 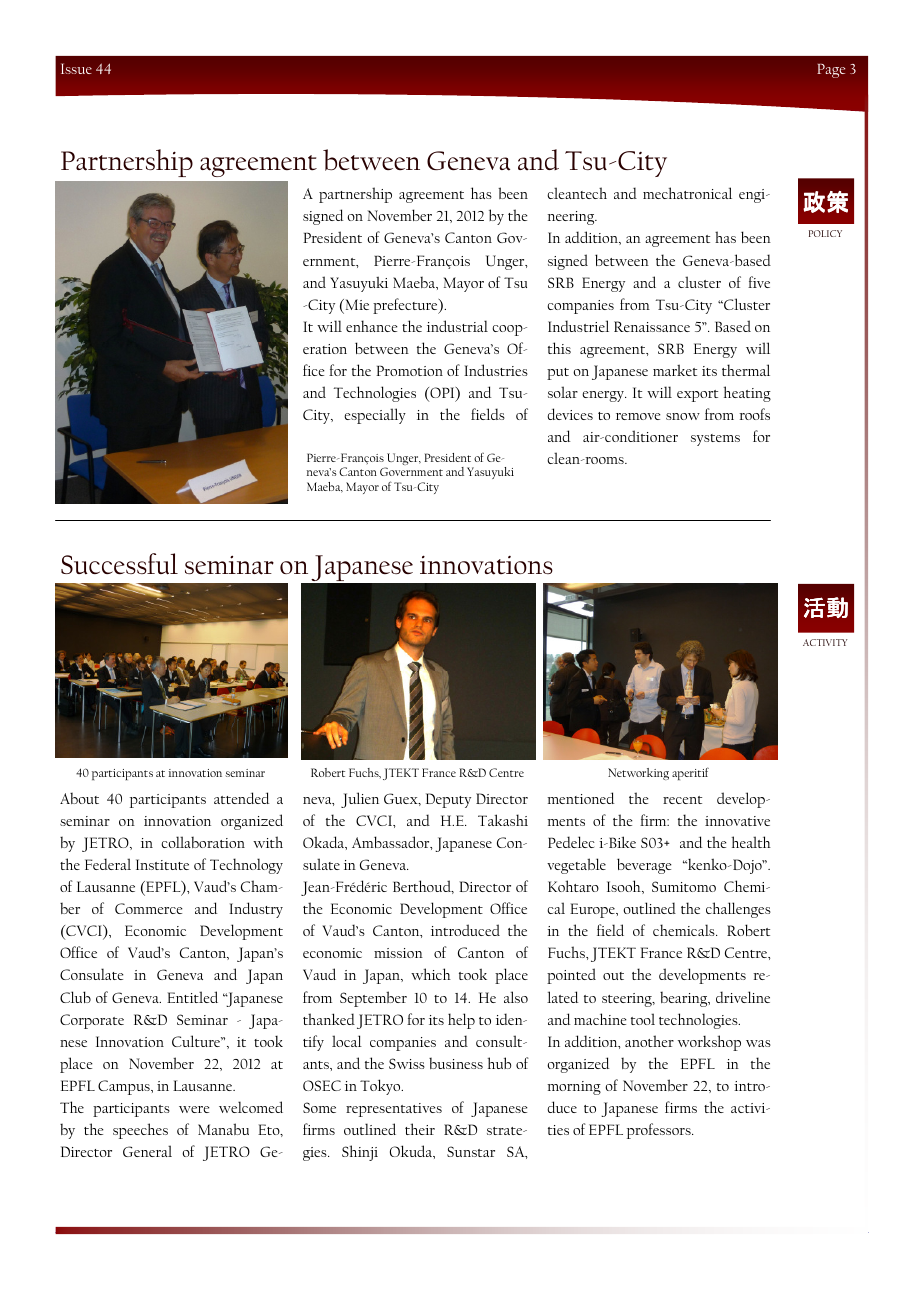 I want to click on thermal, so click(x=746, y=370).
